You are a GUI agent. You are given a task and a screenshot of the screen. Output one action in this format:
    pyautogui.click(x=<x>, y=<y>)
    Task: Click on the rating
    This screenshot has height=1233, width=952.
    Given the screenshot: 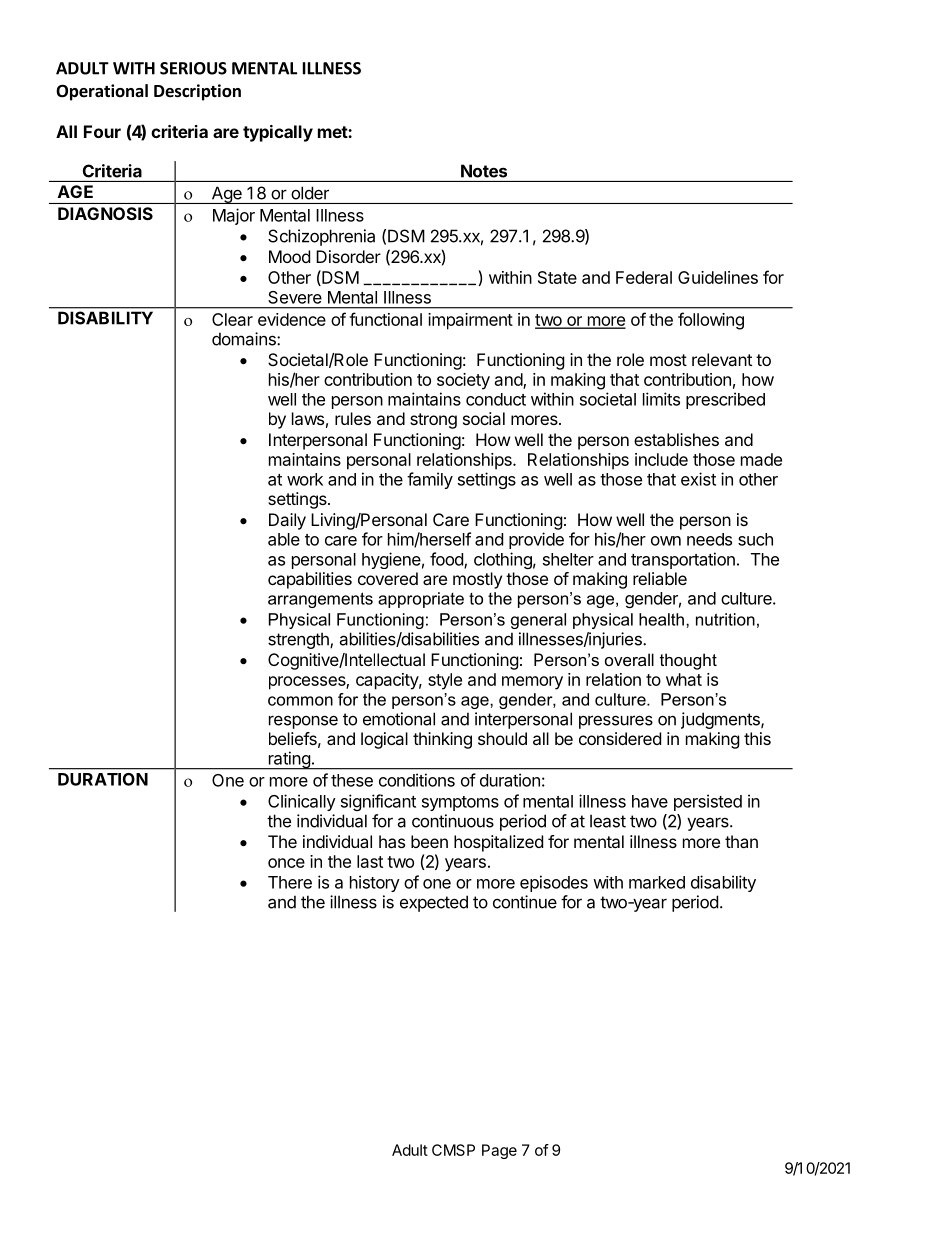 What is the action you would take?
    pyautogui.click(x=289, y=760)
